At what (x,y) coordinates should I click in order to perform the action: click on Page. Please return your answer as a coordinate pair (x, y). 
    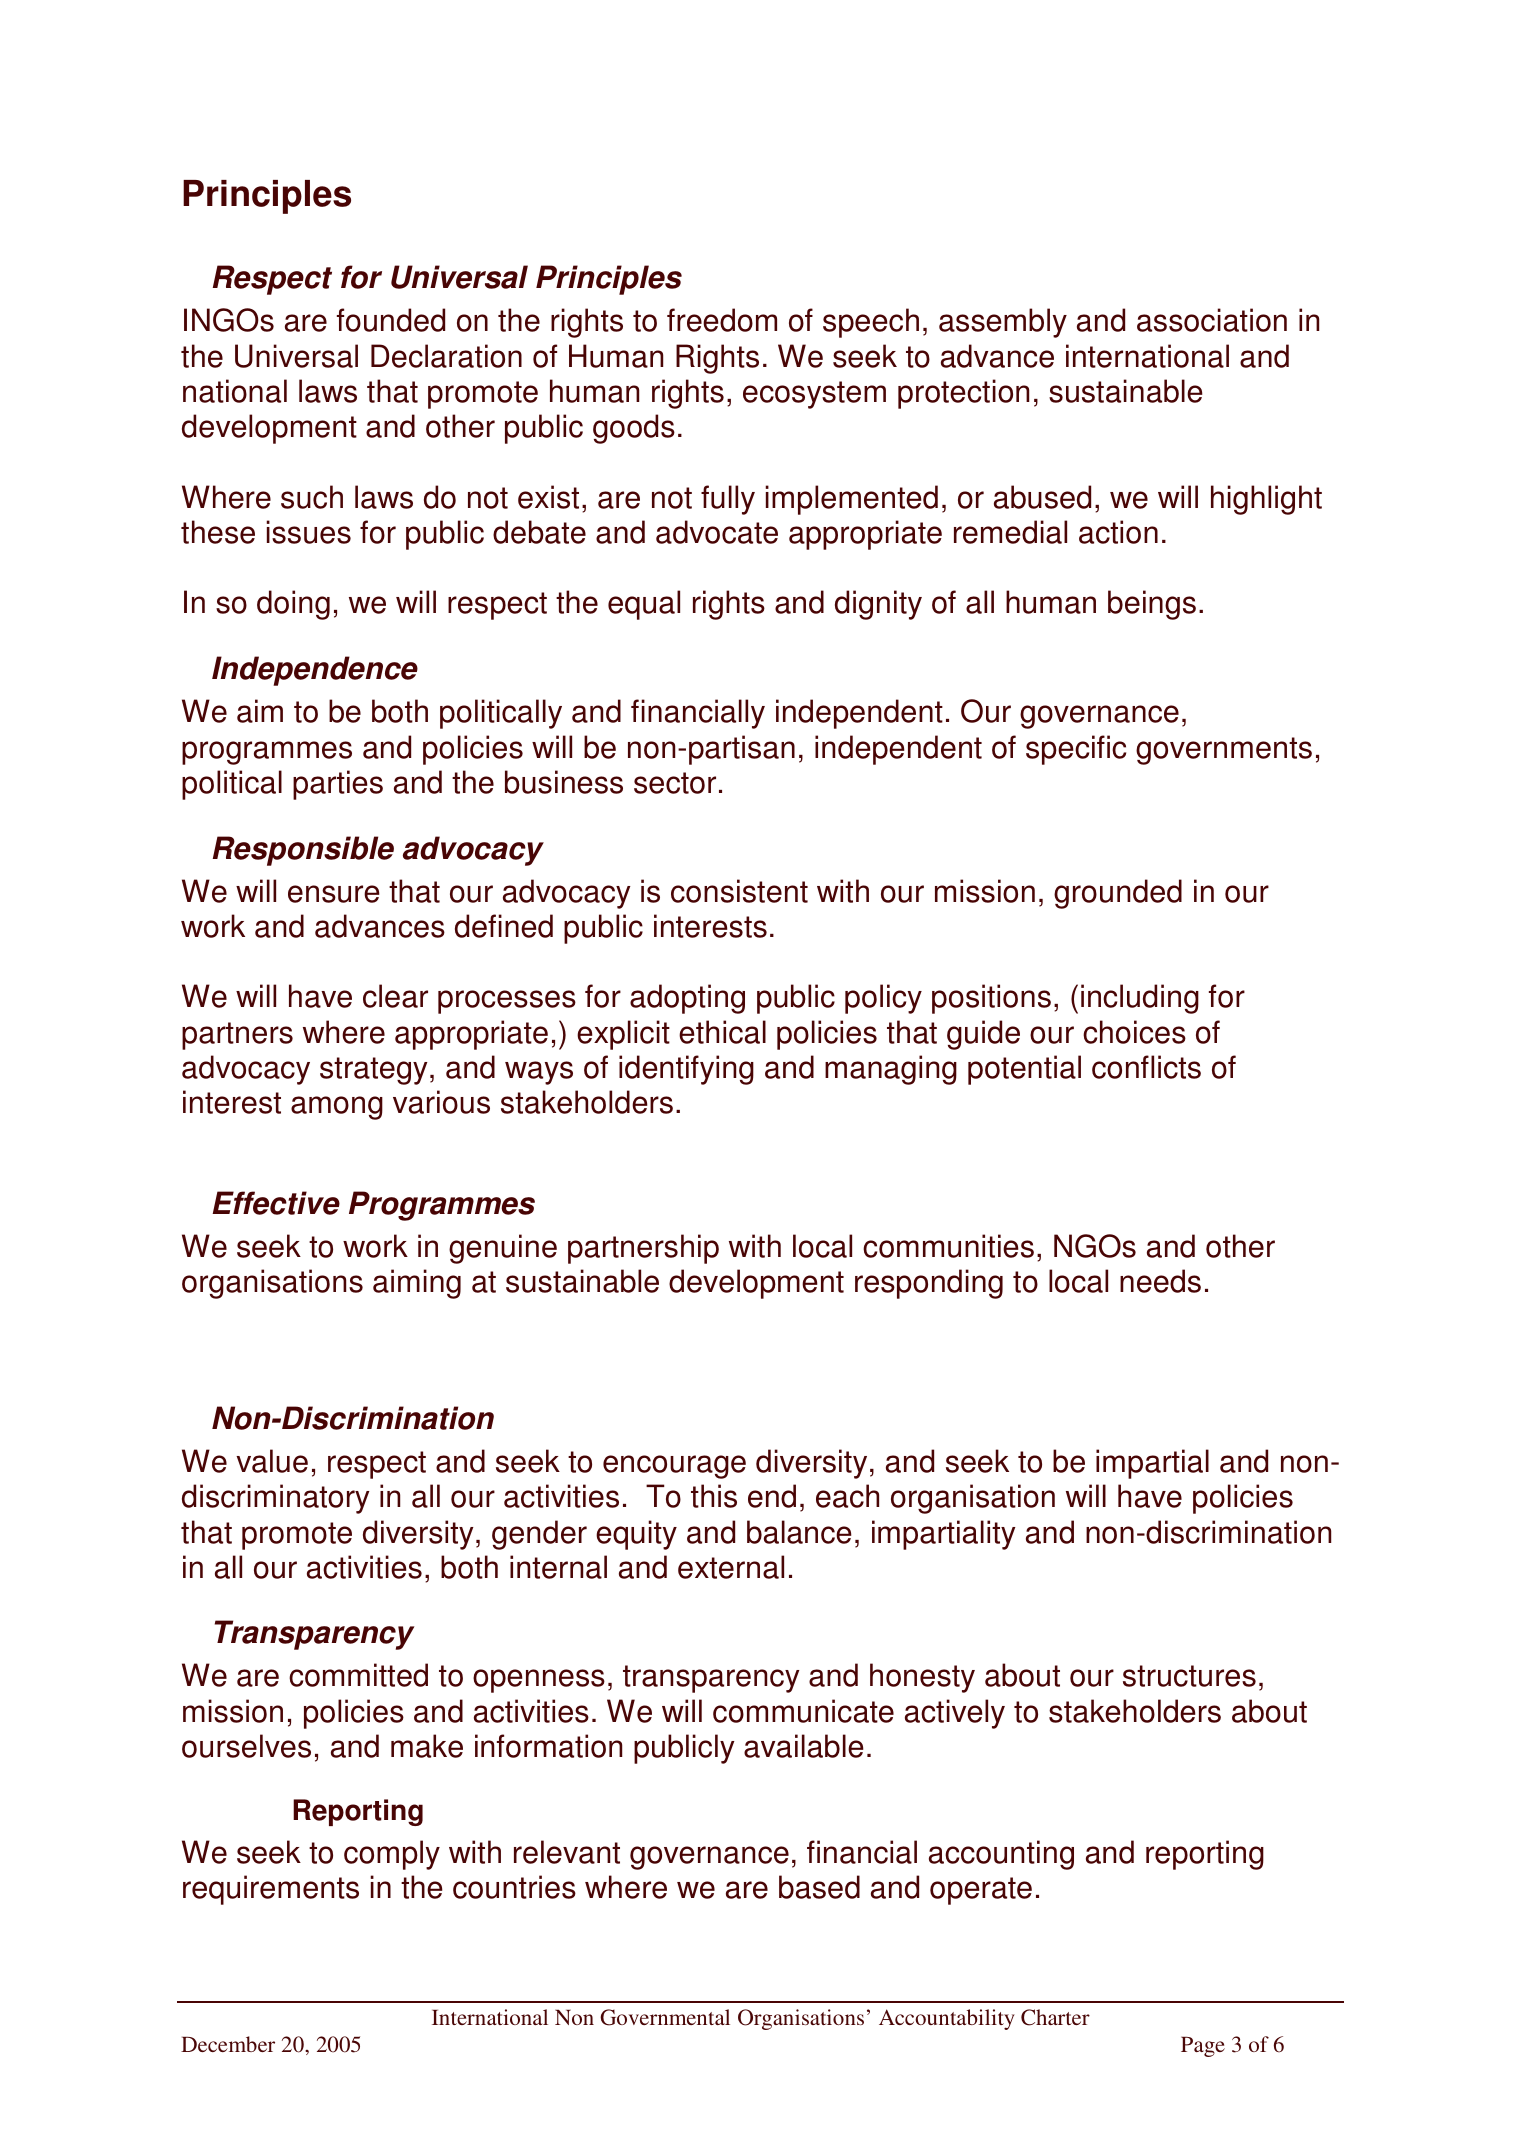
    Looking at the image, I should click on (1203, 2046).
